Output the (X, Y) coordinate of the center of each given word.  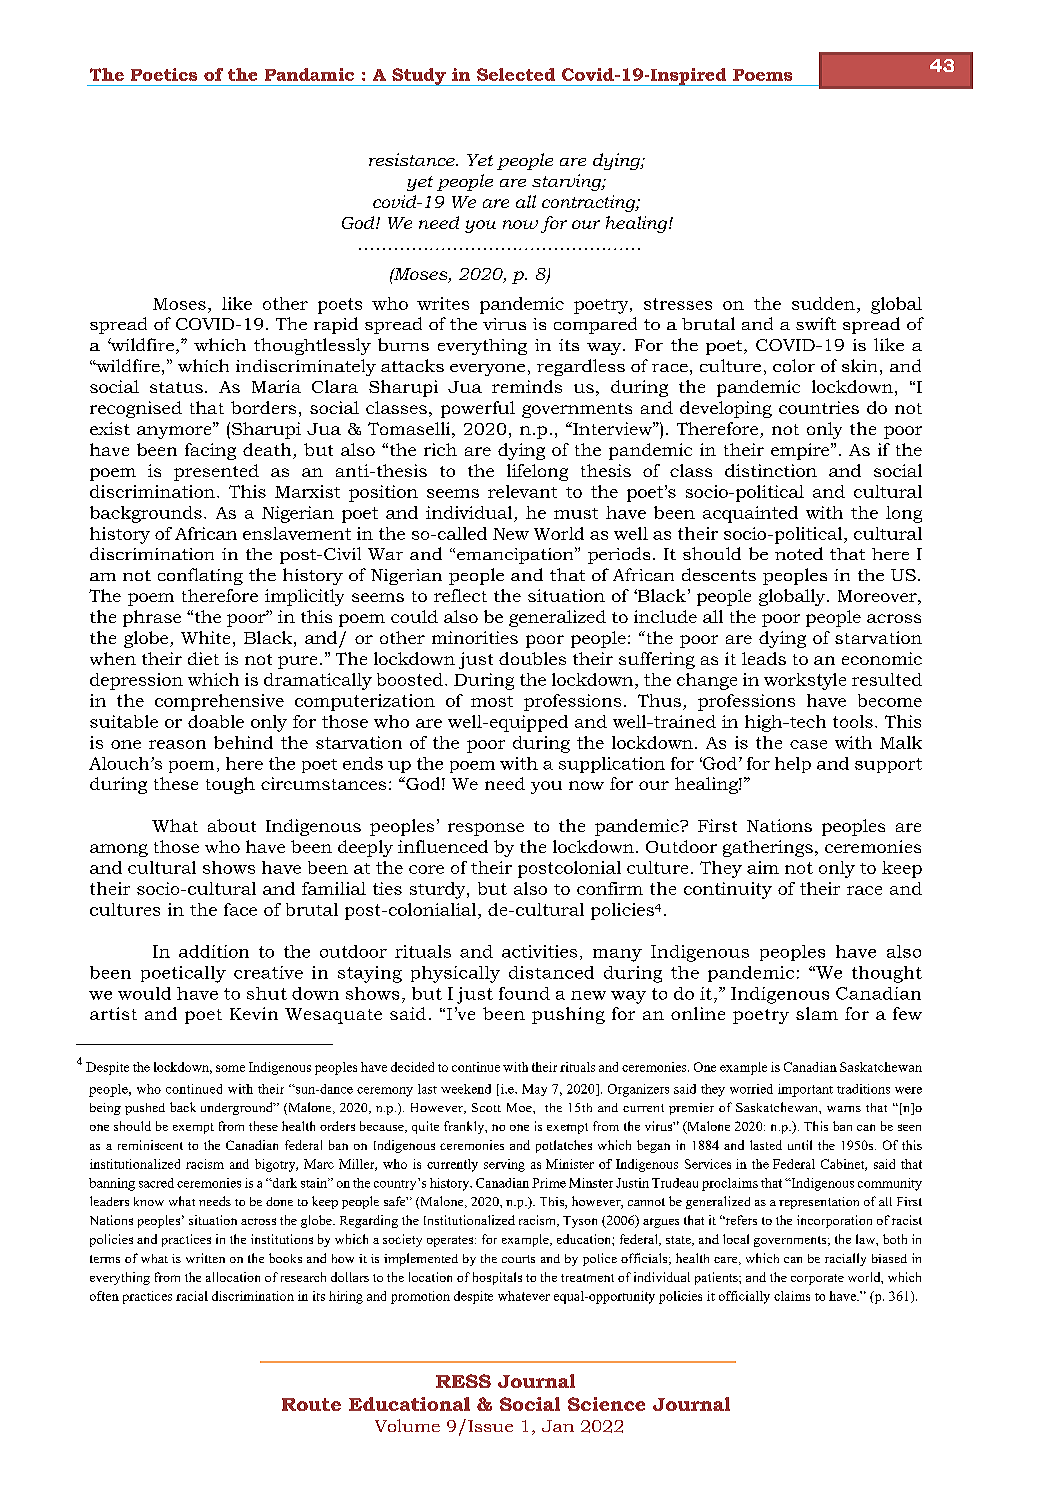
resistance (413, 159)
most (492, 701)
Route (311, 1404)
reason (177, 744)
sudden (823, 303)
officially (744, 1297)
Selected (516, 74)
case (808, 744)
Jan (558, 1426)
